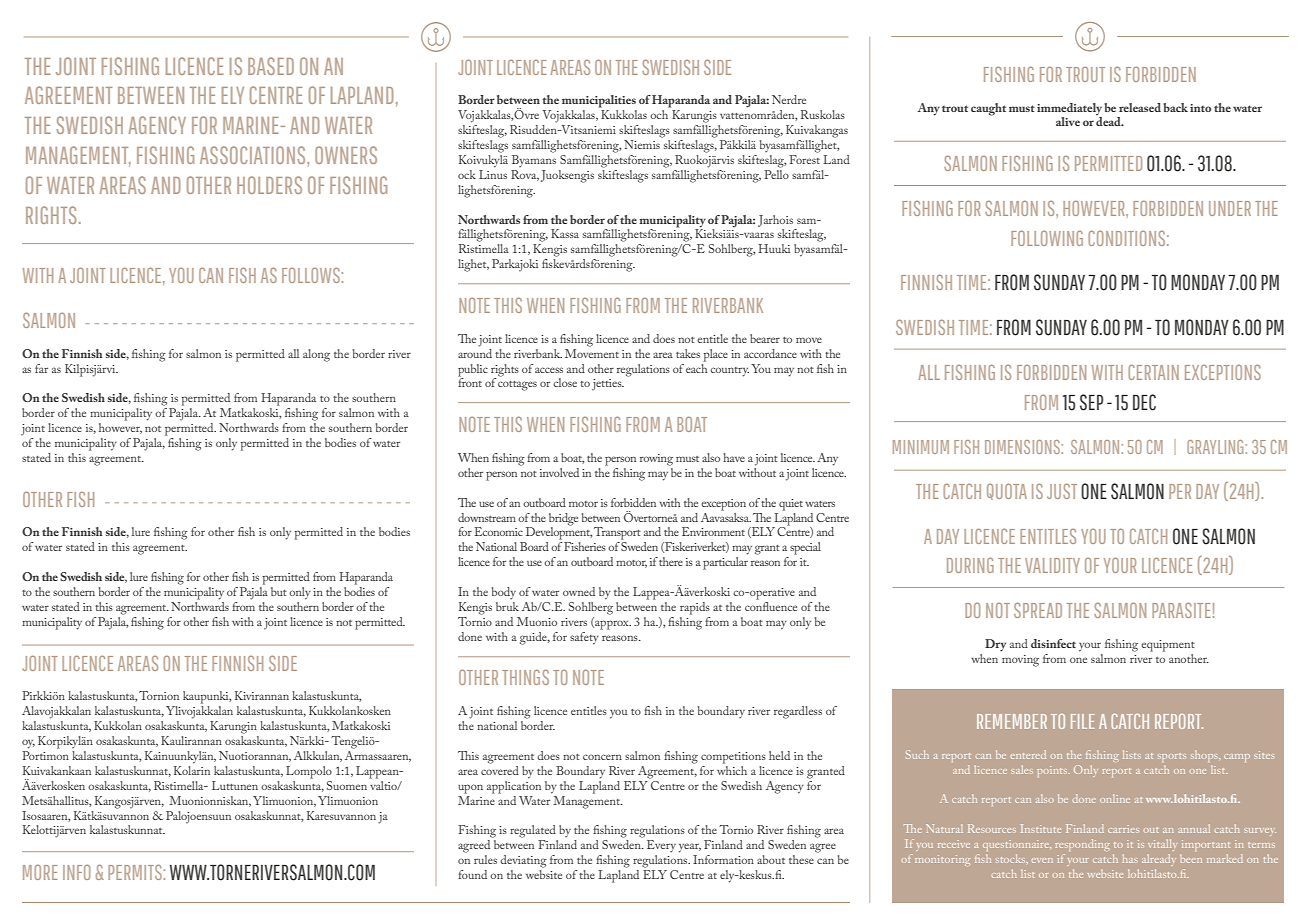 The image size is (1308, 924). What do you see at coordinates (1062, 491) in the screenshot?
I see `JUST` at bounding box center [1062, 491].
